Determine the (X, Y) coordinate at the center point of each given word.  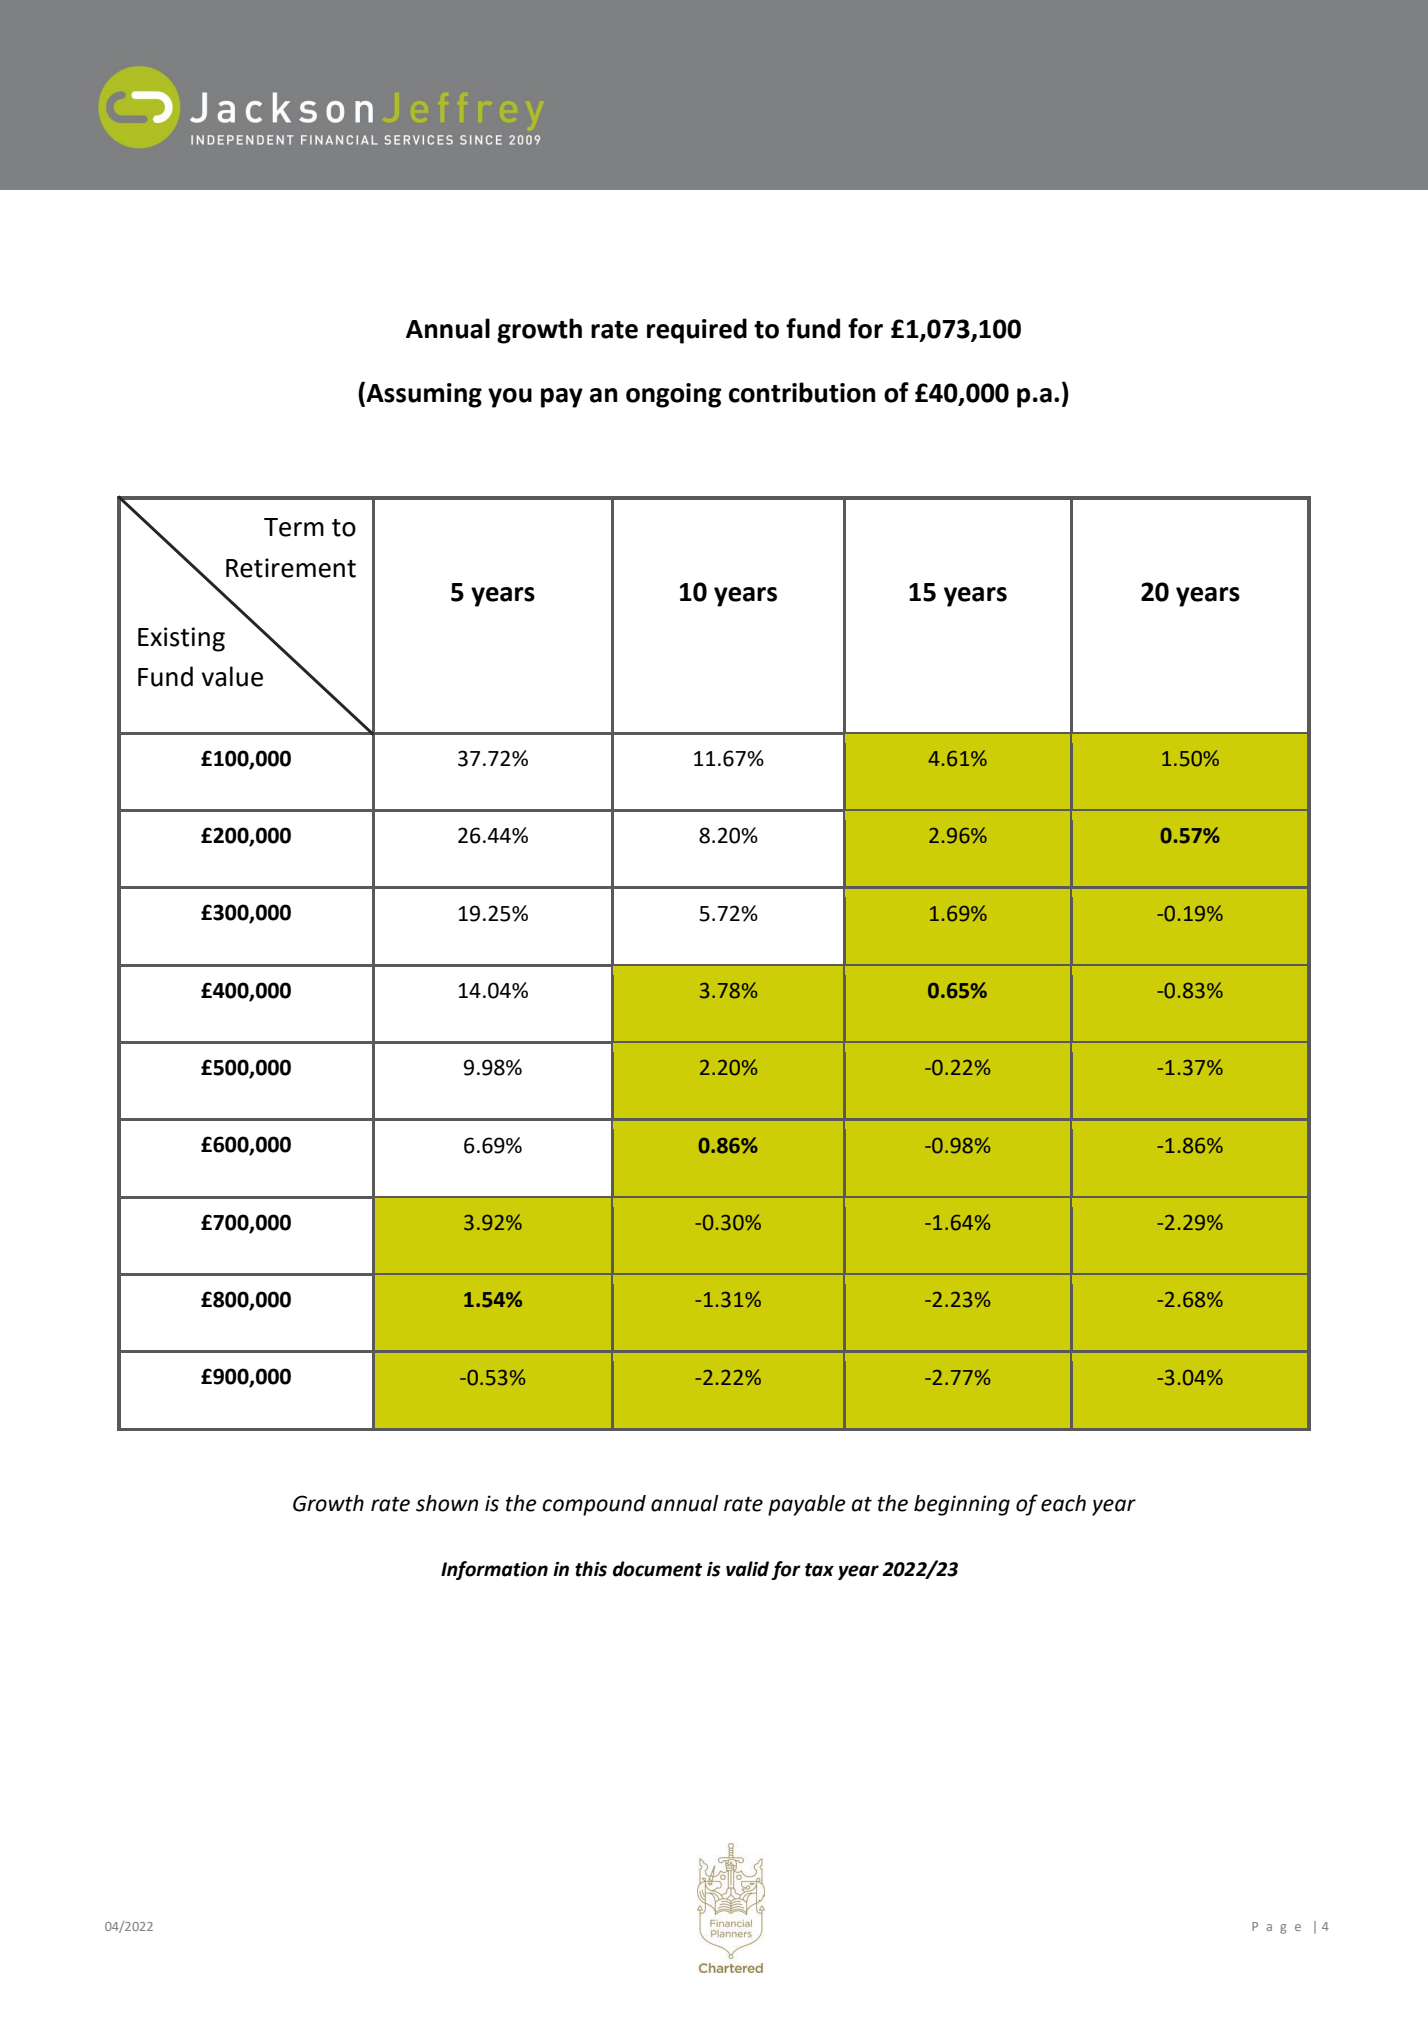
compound (594, 1505)
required (697, 331)
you (510, 398)
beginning (962, 1505)
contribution (802, 392)
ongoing (673, 395)
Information (494, 1570)
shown (447, 1503)
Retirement (291, 568)
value (232, 676)
